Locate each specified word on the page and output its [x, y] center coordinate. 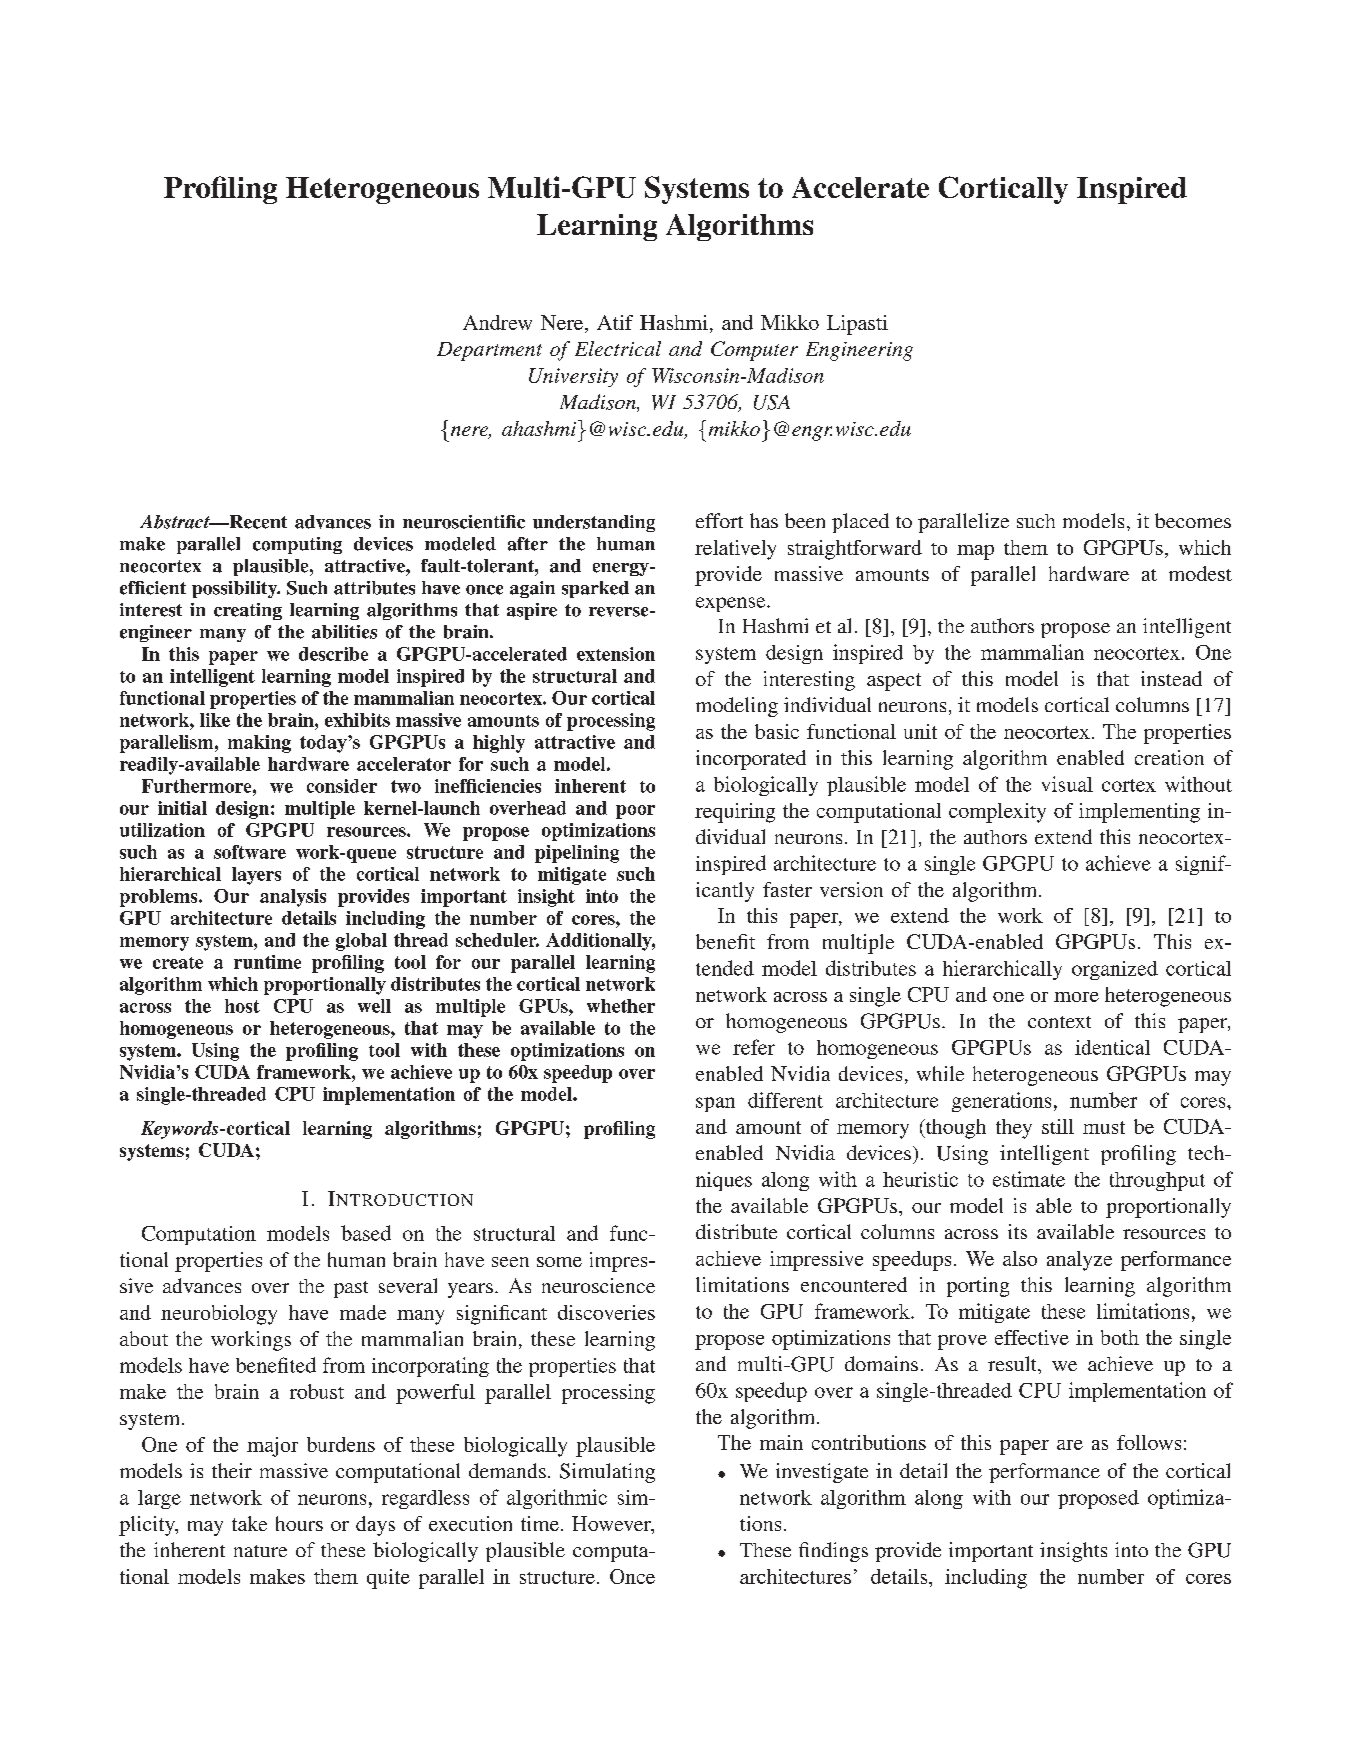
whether [621, 1006]
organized [1115, 970]
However [612, 1525]
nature [260, 1551]
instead [1171, 678]
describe [333, 654]
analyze [1079, 1261]
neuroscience [598, 1285]
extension [616, 654]
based [366, 1233]
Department [489, 351]
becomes [1193, 520]
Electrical [618, 348]
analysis [293, 898]
